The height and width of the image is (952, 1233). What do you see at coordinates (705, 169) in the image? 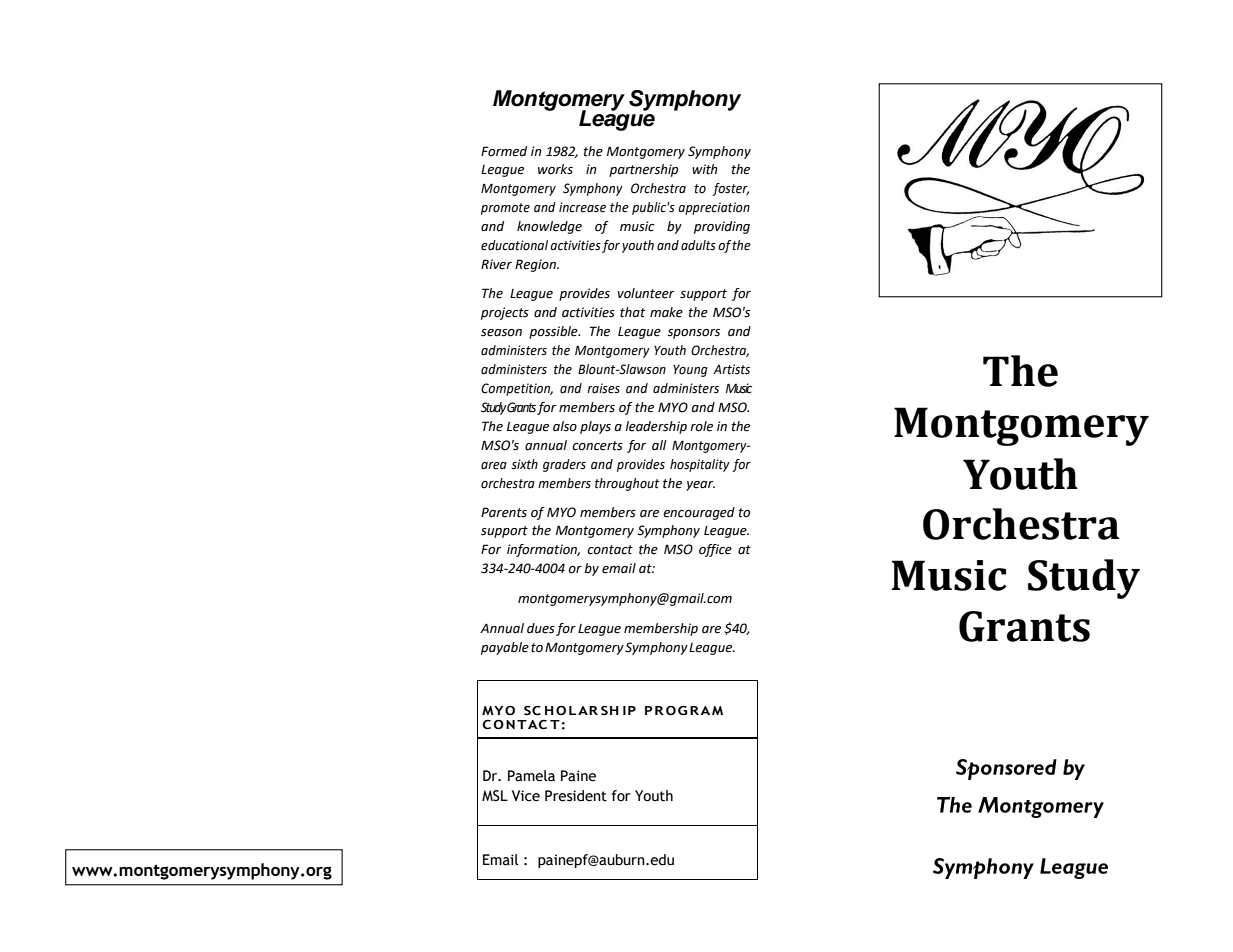
I see `with` at bounding box center [705, 169].
